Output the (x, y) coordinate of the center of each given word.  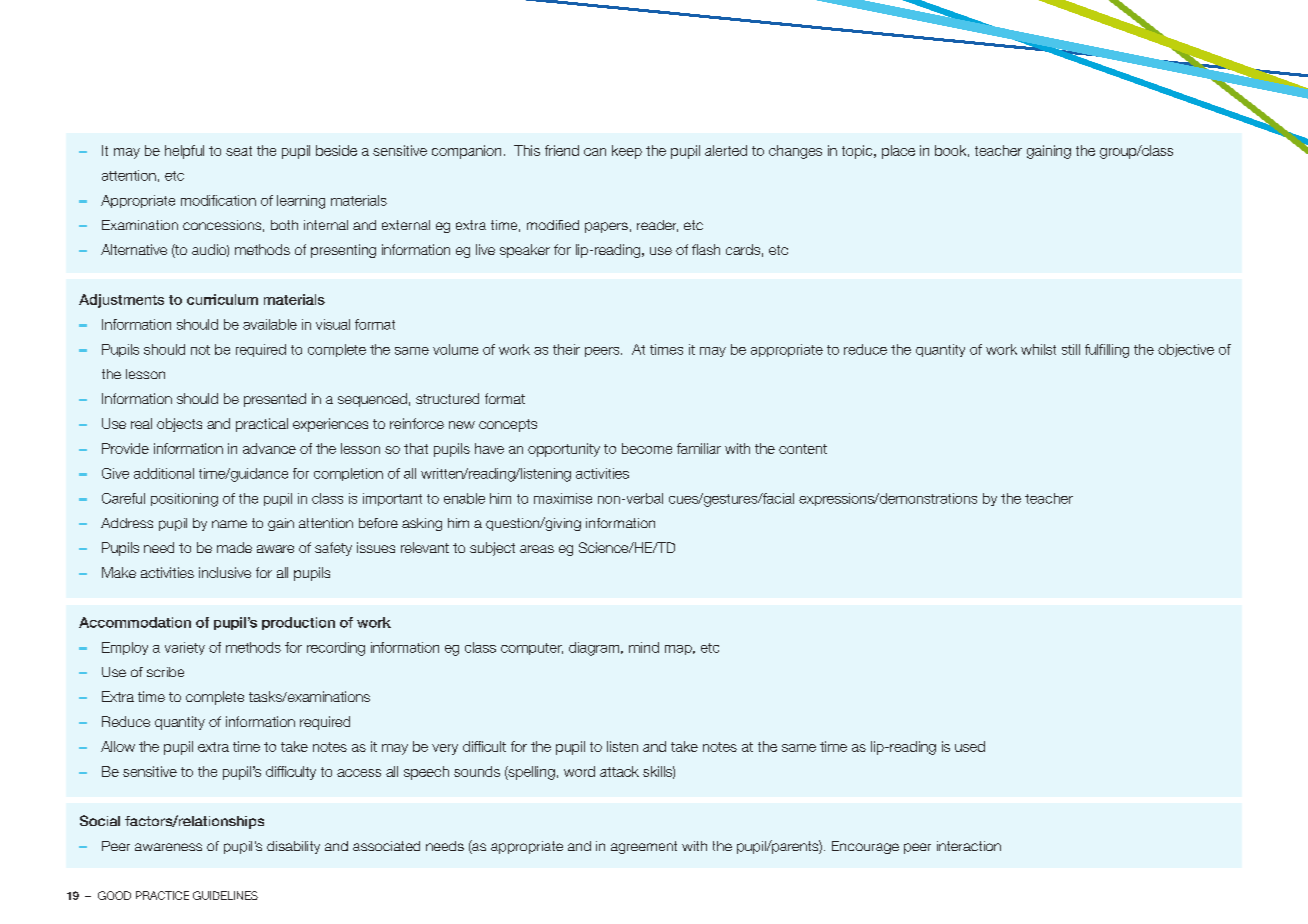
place (898, 152)
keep (627, 152)
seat (239, 151)
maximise (563, 498)
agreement (644, 847)
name (229, 524)
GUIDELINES (225, 895)
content (803, 449)
